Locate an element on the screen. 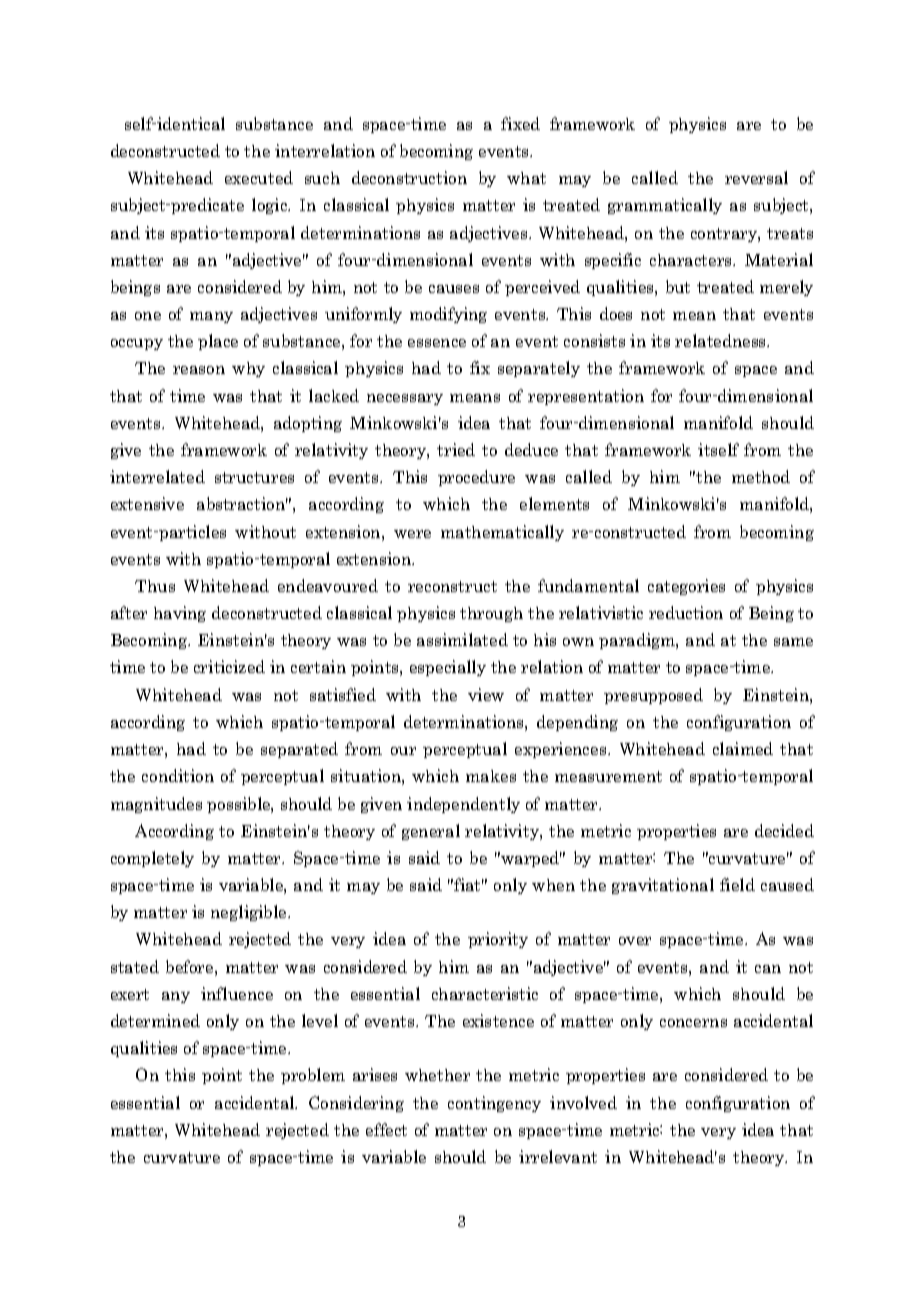 The image size is (924, 1308). field is located at coordinates (737, 884).
